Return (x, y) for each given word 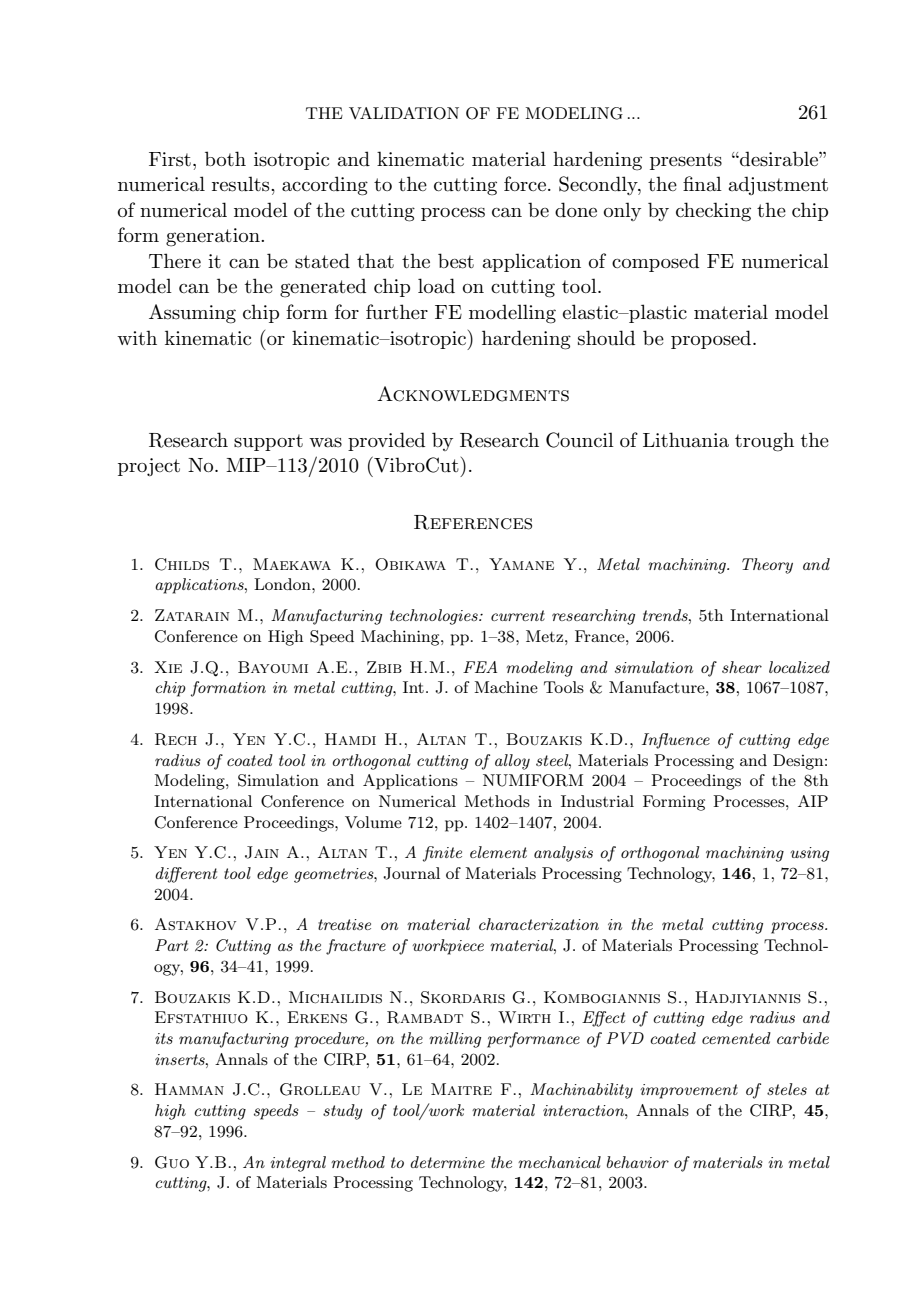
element (498, 852)
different (186, 875)
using (809, 854)
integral (298, 1164)
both (225, 158)
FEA (480, 667)
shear (742, 667)
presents (686, 161)
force (525, 183)
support (268, 442)
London (283, 584)
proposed (712, 339)
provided (386, 441)
